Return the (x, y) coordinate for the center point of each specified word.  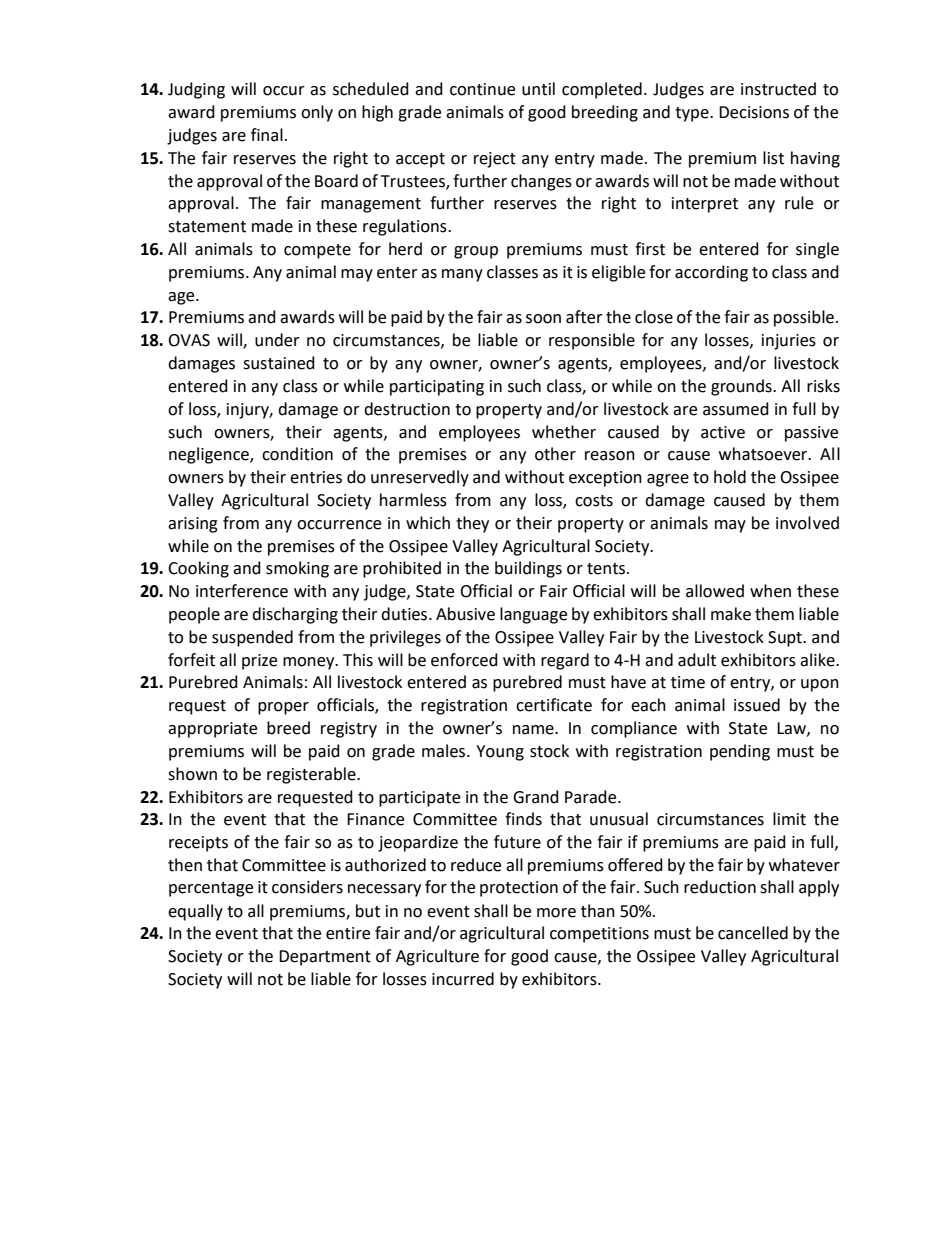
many (462, 275)
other (555, 454)
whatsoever (764, 454)
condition (297, 454)
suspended (252, 638)
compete (317, 251)
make (731, 614)
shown (192, 774)
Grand (536, 797)
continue (482, 89)
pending (740, 752)
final (267, 135)
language (533, 615)
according (711, 273)
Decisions (754, 112)
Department (325, 958)
